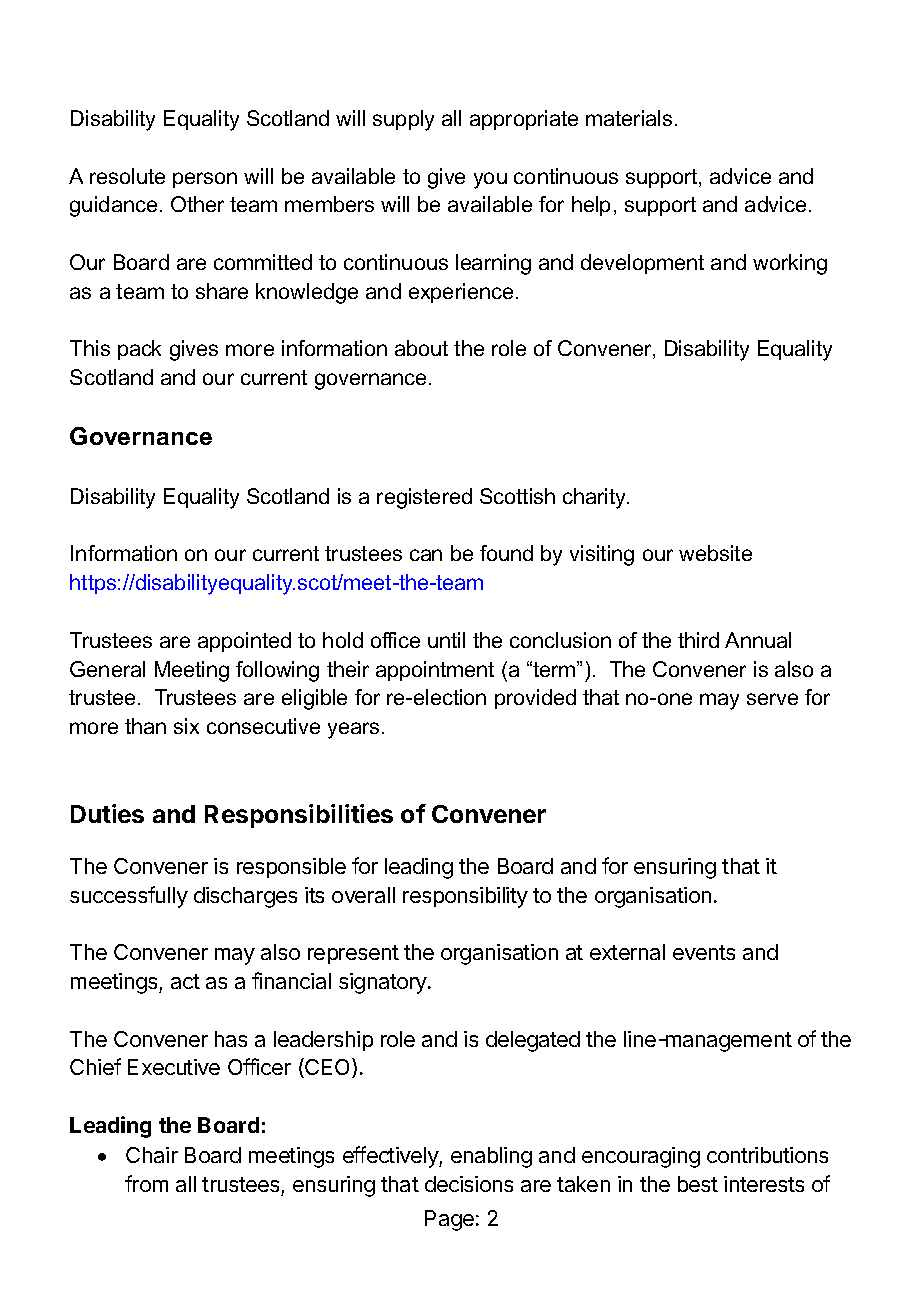 The image size is (924, 1308). I want to click on decisions, so click(469, 1184).
